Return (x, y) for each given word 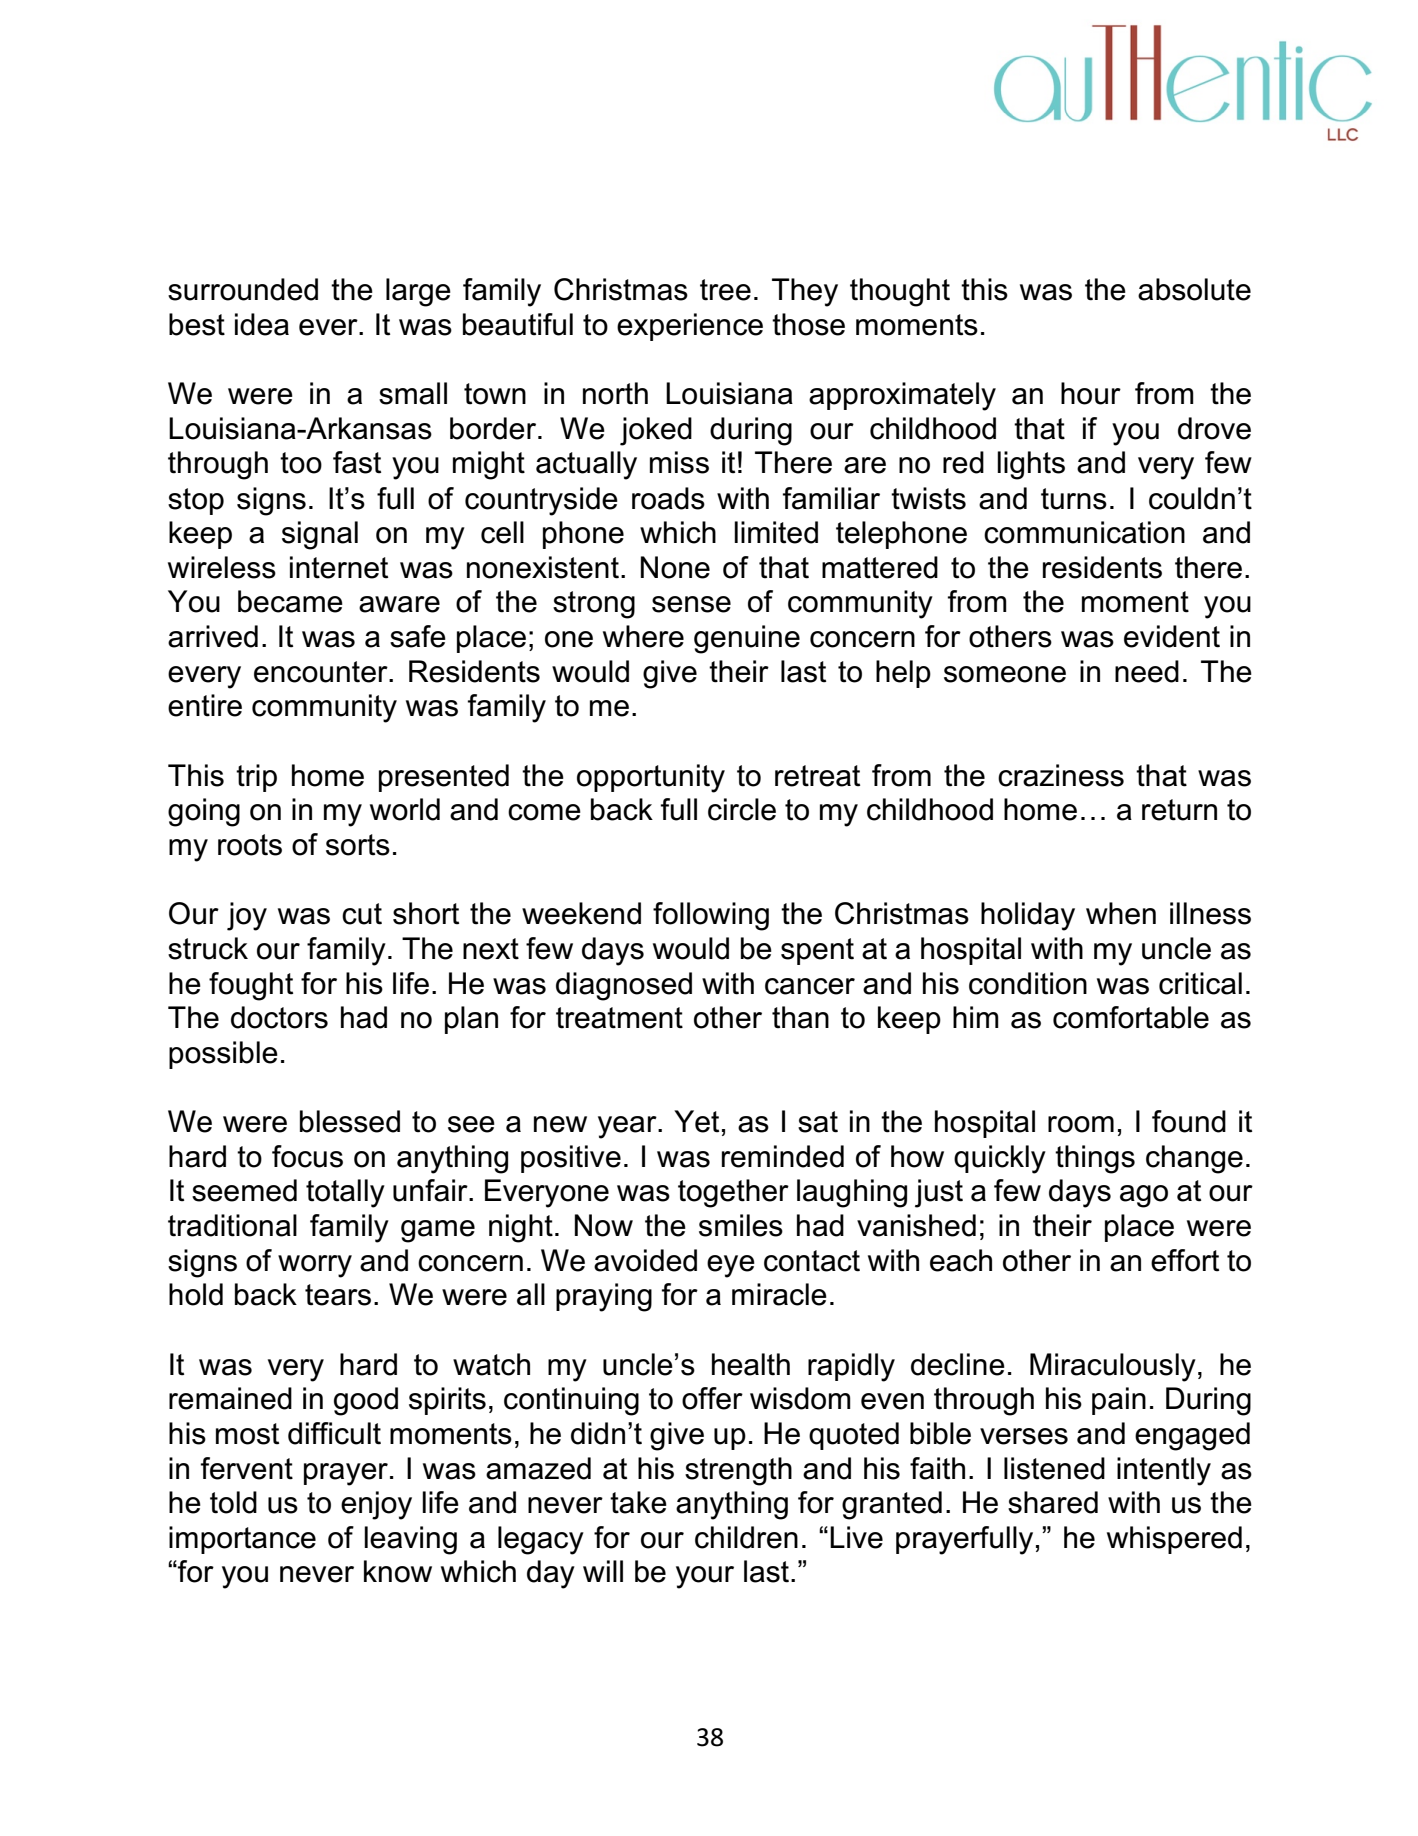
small (413, 393)
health (751, 1364)
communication (1084, 532)
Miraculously (1113, 1367)
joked (656, 431)
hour (1091, 393)
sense (691, 604)
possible (223, 1055)
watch (491, 1364)
